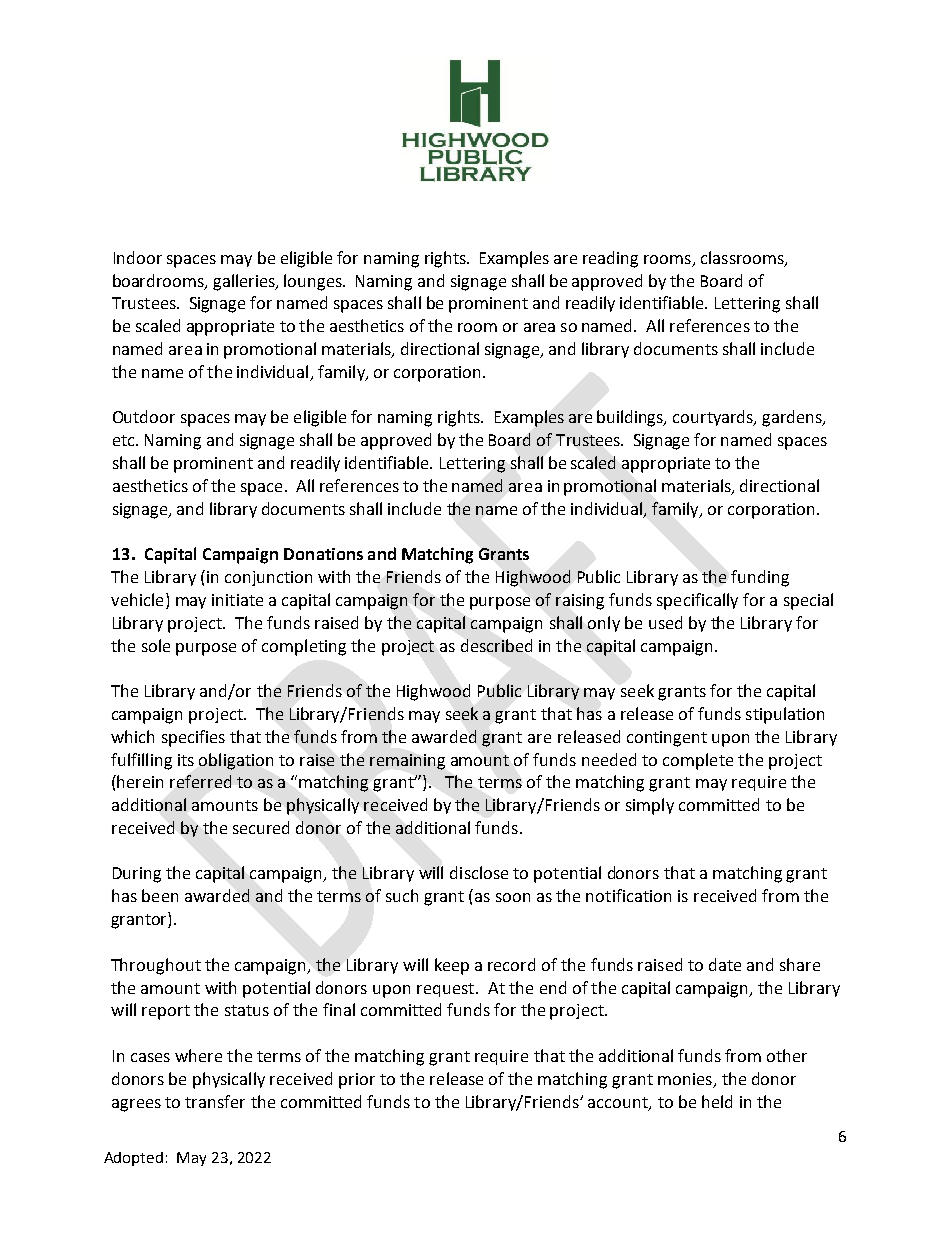 The height and width of the screenshot is (1233, 952). I want to click on reading, so click(610, 259).
